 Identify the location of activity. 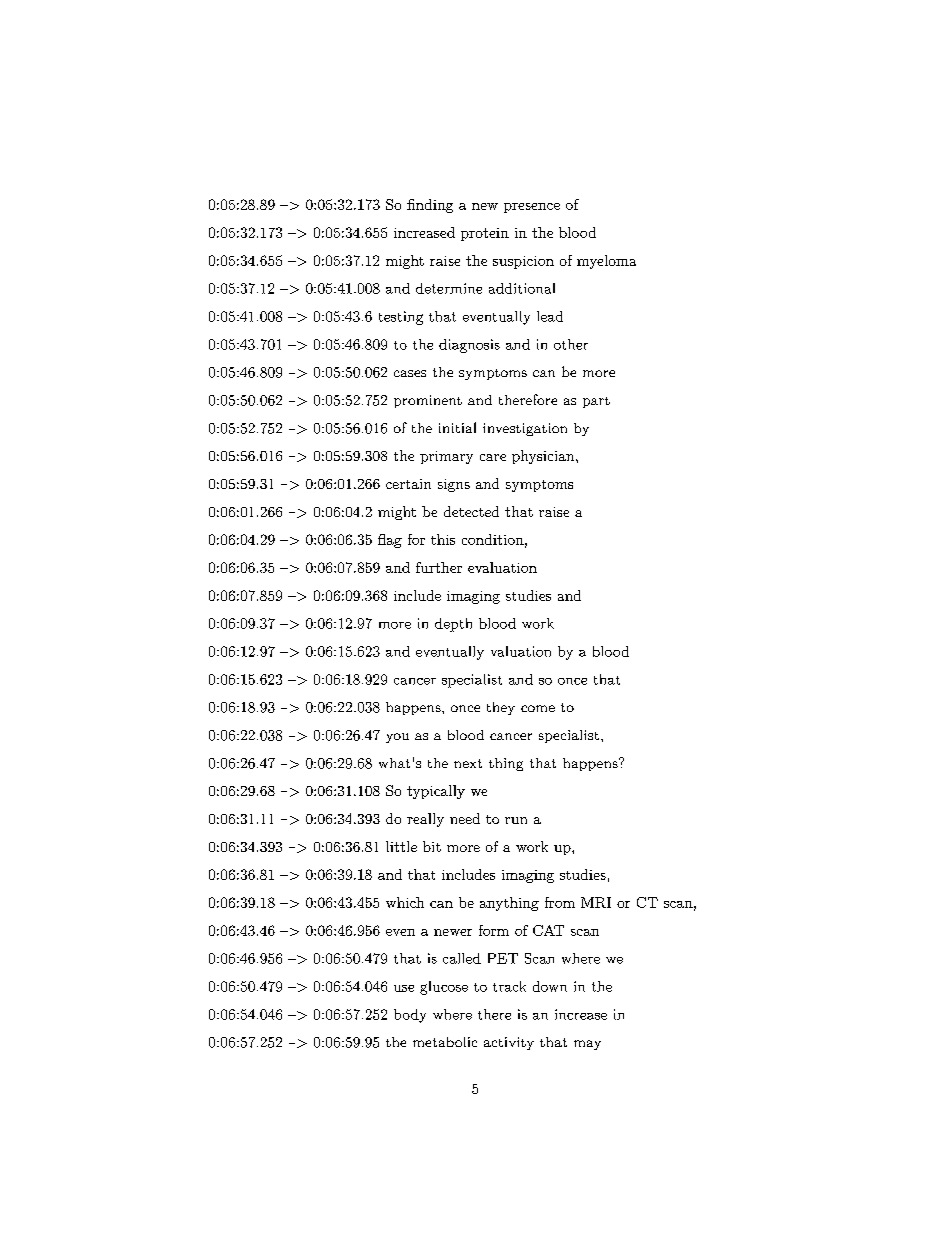
(509, 1043).
